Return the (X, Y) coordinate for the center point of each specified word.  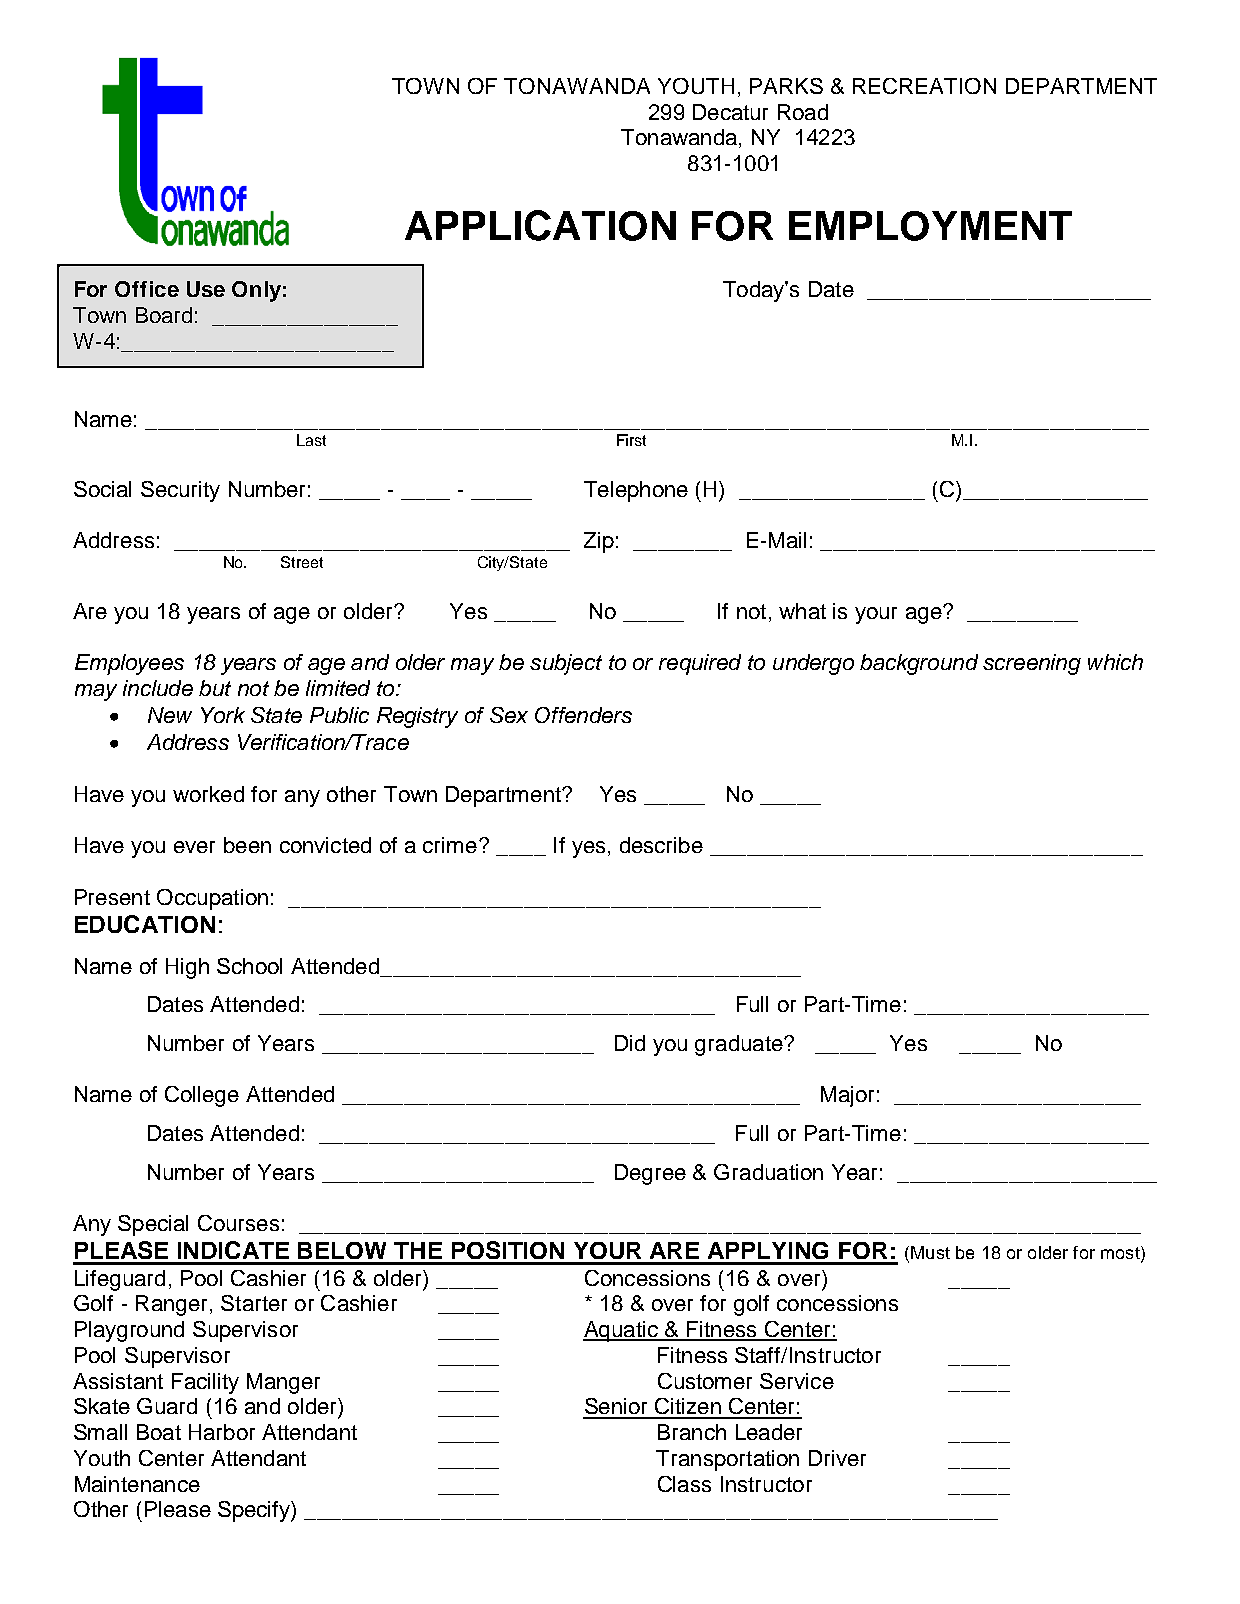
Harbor (222, 1432)
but (215, 688)
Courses (238, 1223)
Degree (650, 1174)
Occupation (212, 899)
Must (930, 1252)
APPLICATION (540, 225)
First (631, 440)
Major (847, 1096)
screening (1032, 664)
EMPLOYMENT (930, 226)
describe (661, 845)
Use (206, 289)
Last (311, 440)
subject (566, 664)
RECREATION (924, 86)
